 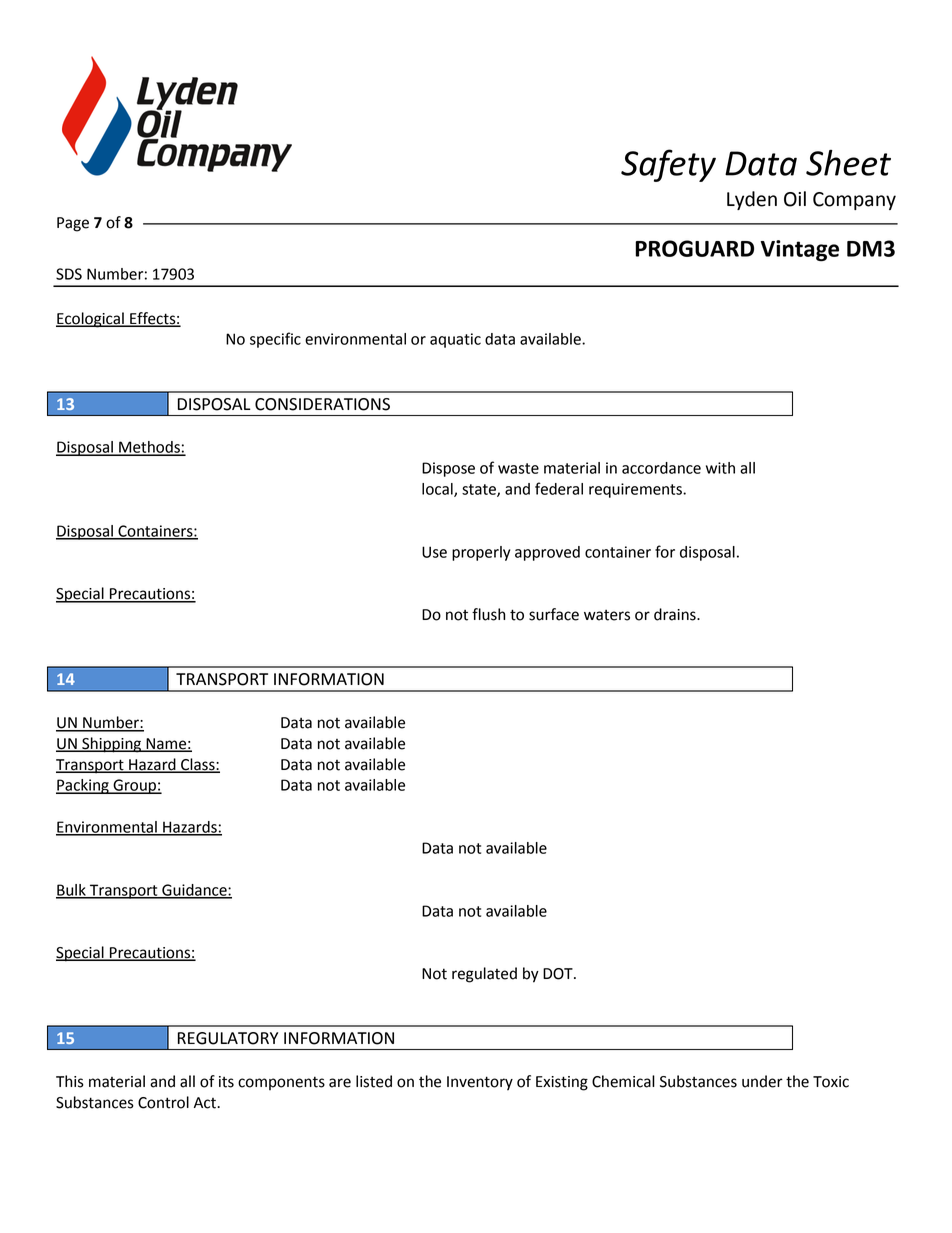 I want to click on Shipping, so click(x=112, y=745).
